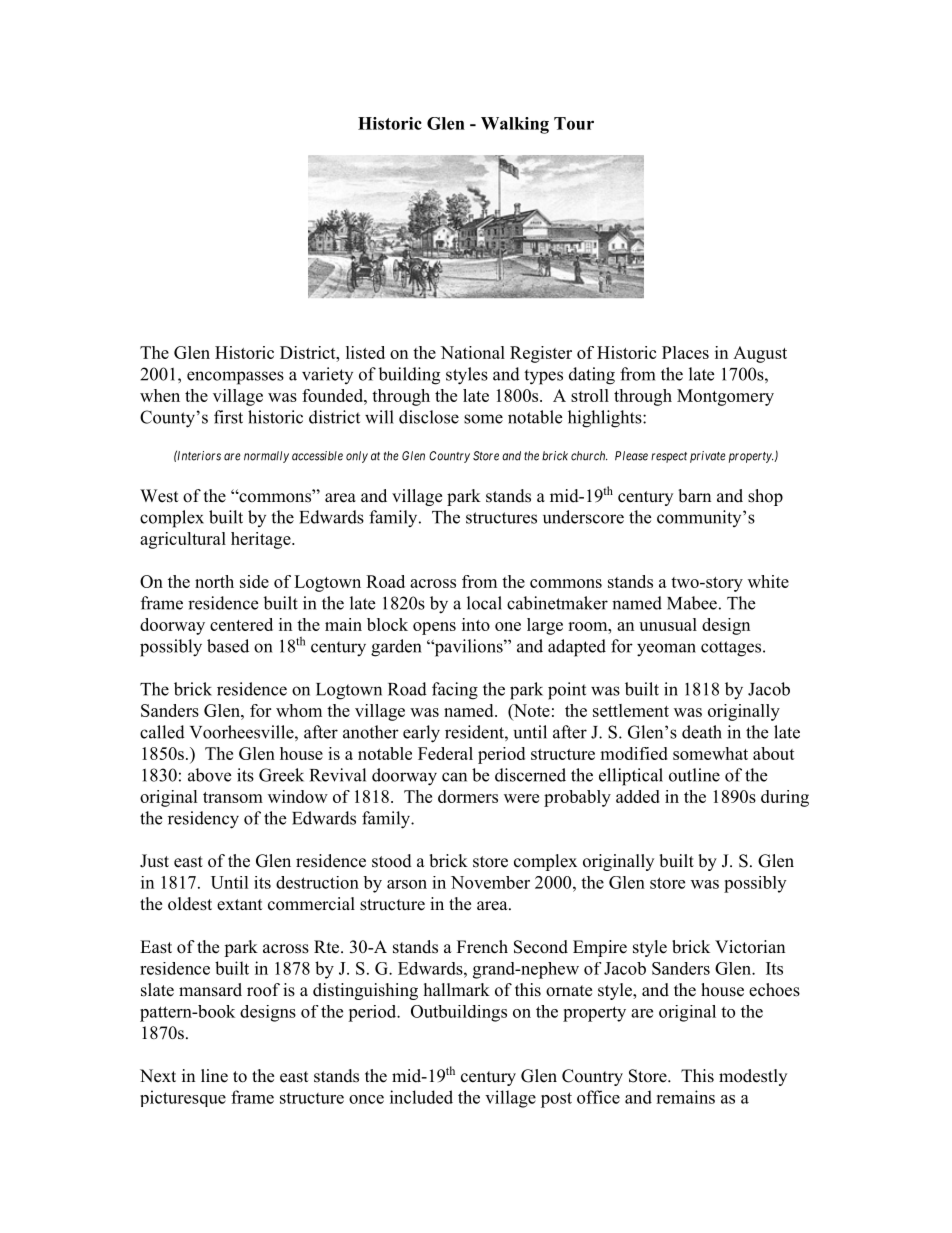 Image resolution: width=952 pixels, height=1233 pixels. Describe the element at coordinates (515, 125) in the document. I see `Walking` at that location.
